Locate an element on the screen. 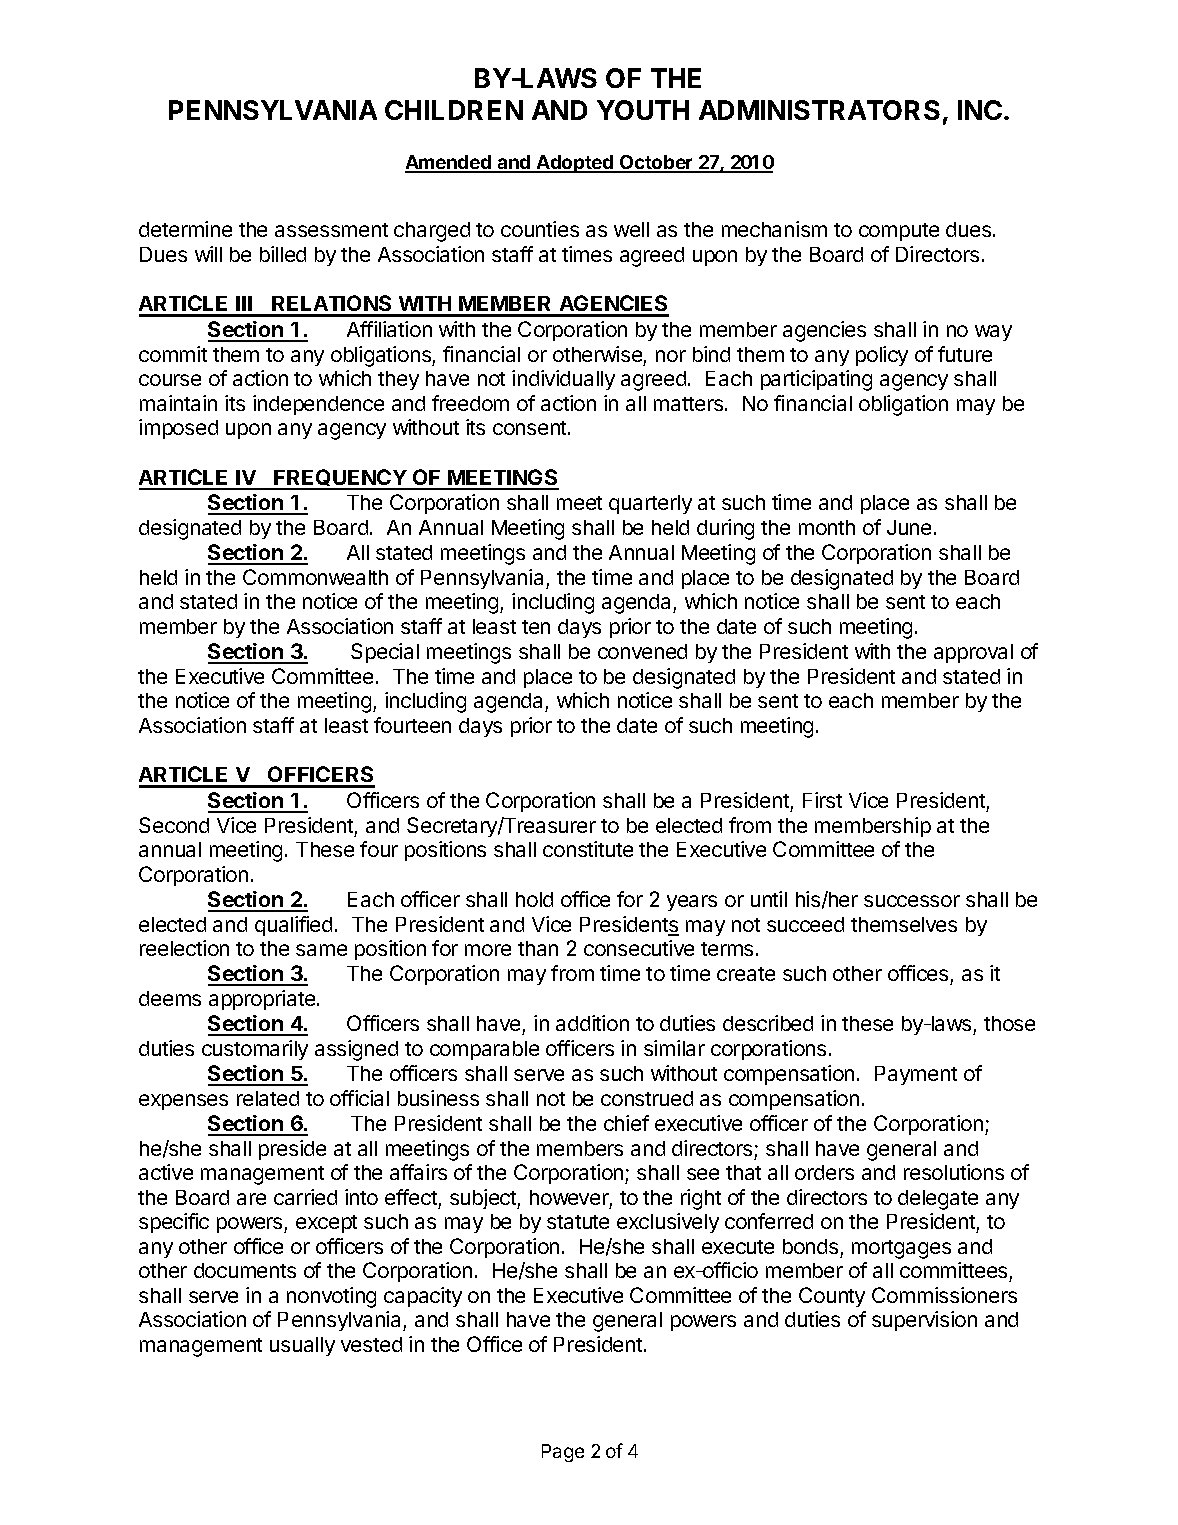  Second is located at coordinates (174, 825).
